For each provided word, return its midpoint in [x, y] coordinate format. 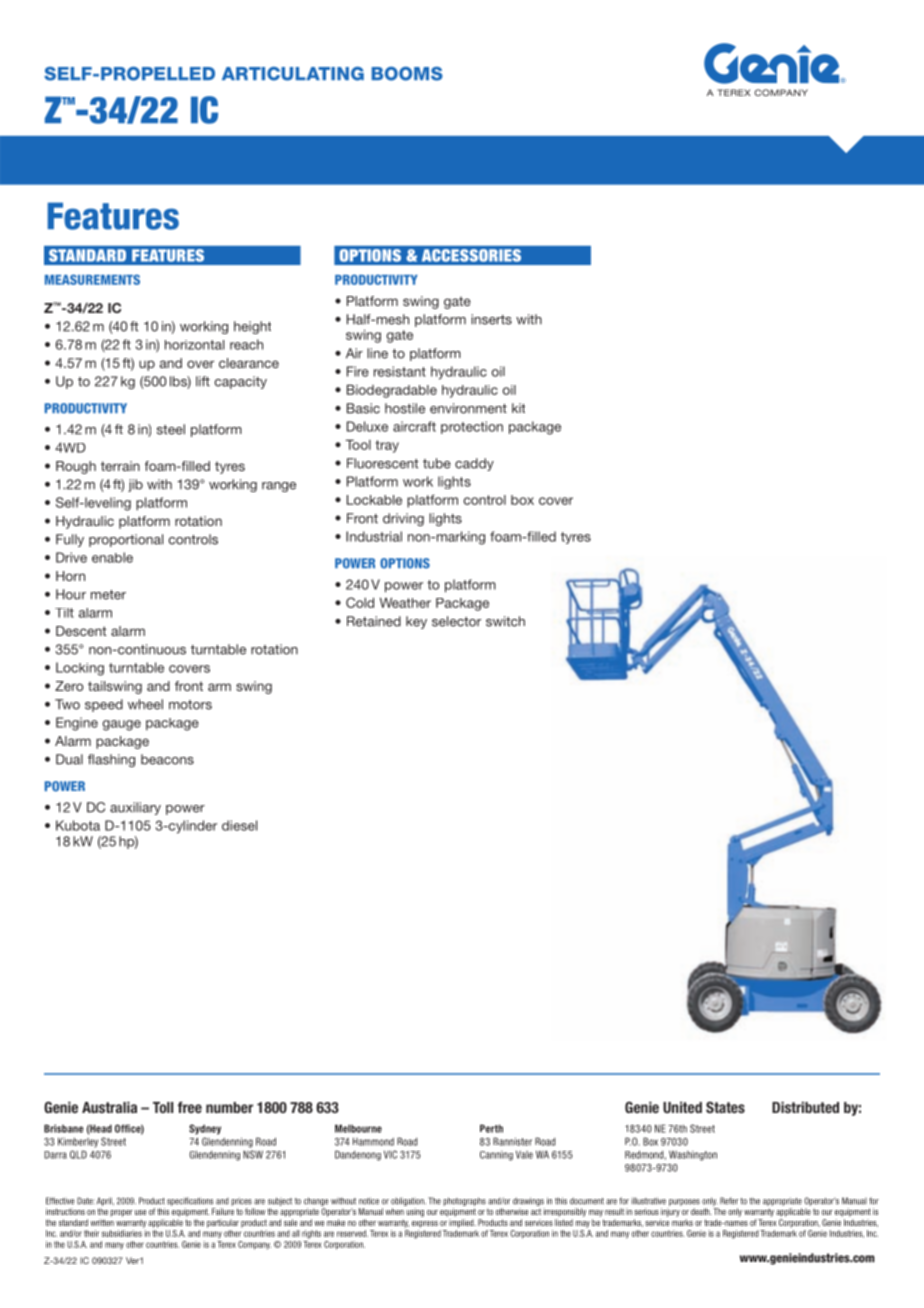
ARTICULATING [293, 74]
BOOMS [407, 74]
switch [505, 621]
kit [518, 408]
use [140, 1212]
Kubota [78, 825]
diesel [239, 825]
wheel [145, 704]
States [725, 1107]
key [416, 622]
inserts [491, 319]
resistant [400, 371]
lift [203, 381]
